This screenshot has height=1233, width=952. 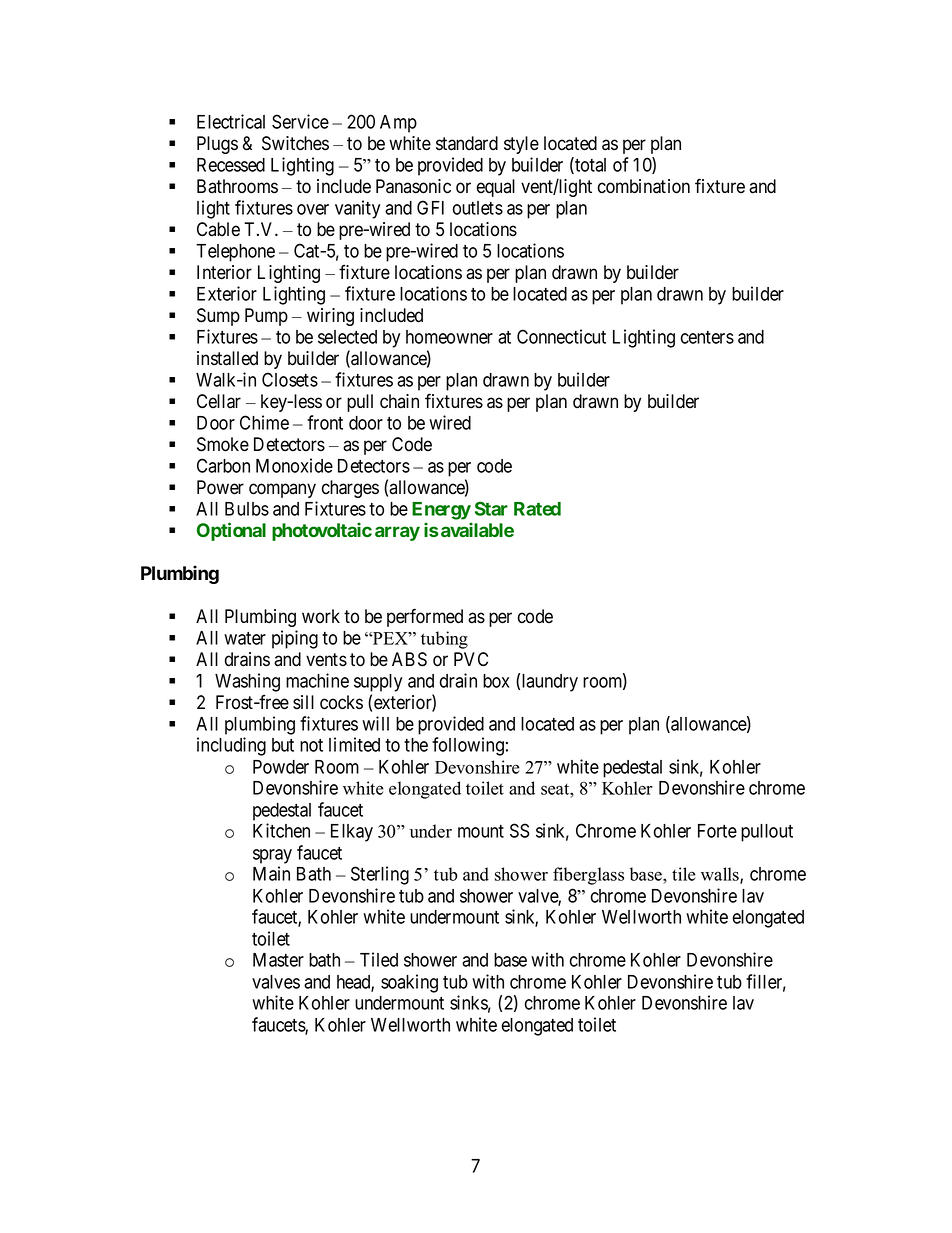 I want to click on Pump, so click(x=266, y=317).
